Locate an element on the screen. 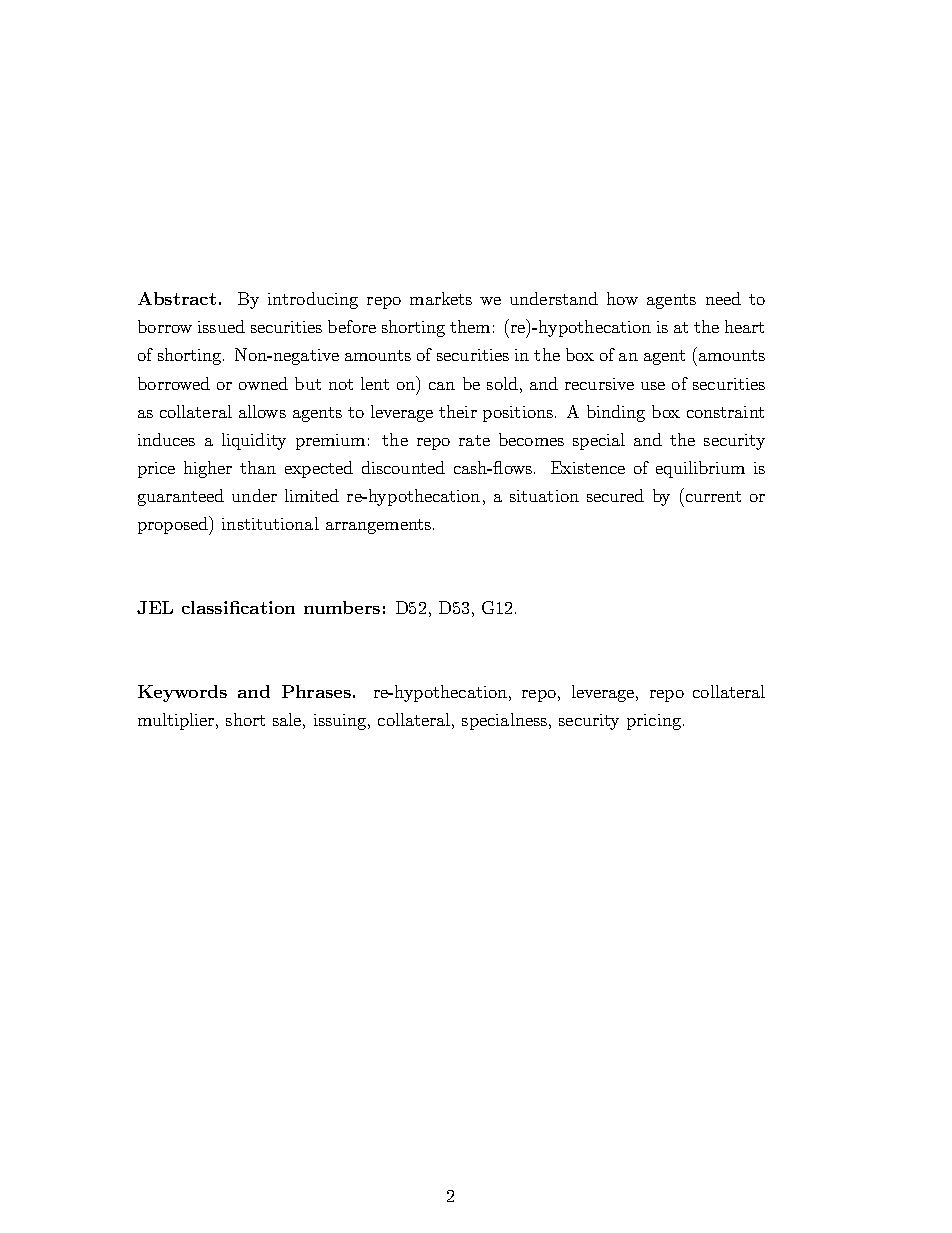  current is located at coordinates (713, 496).
